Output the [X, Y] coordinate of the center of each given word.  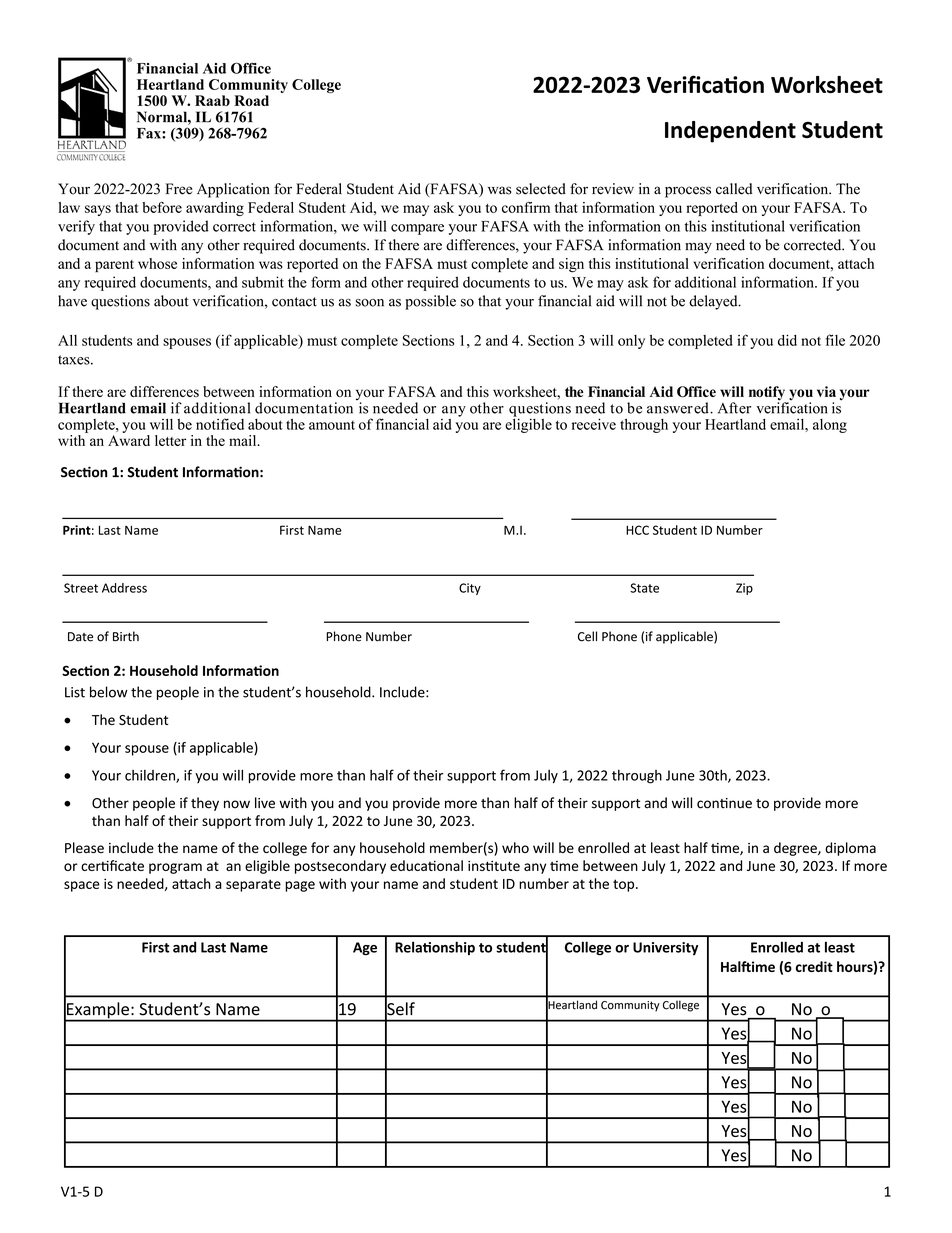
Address [124, 588]
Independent [730, 132]
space [82, 886]
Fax [150, 133]
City [470, 589]
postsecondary [340, 867]
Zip [744, 589]
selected [541, 189]
